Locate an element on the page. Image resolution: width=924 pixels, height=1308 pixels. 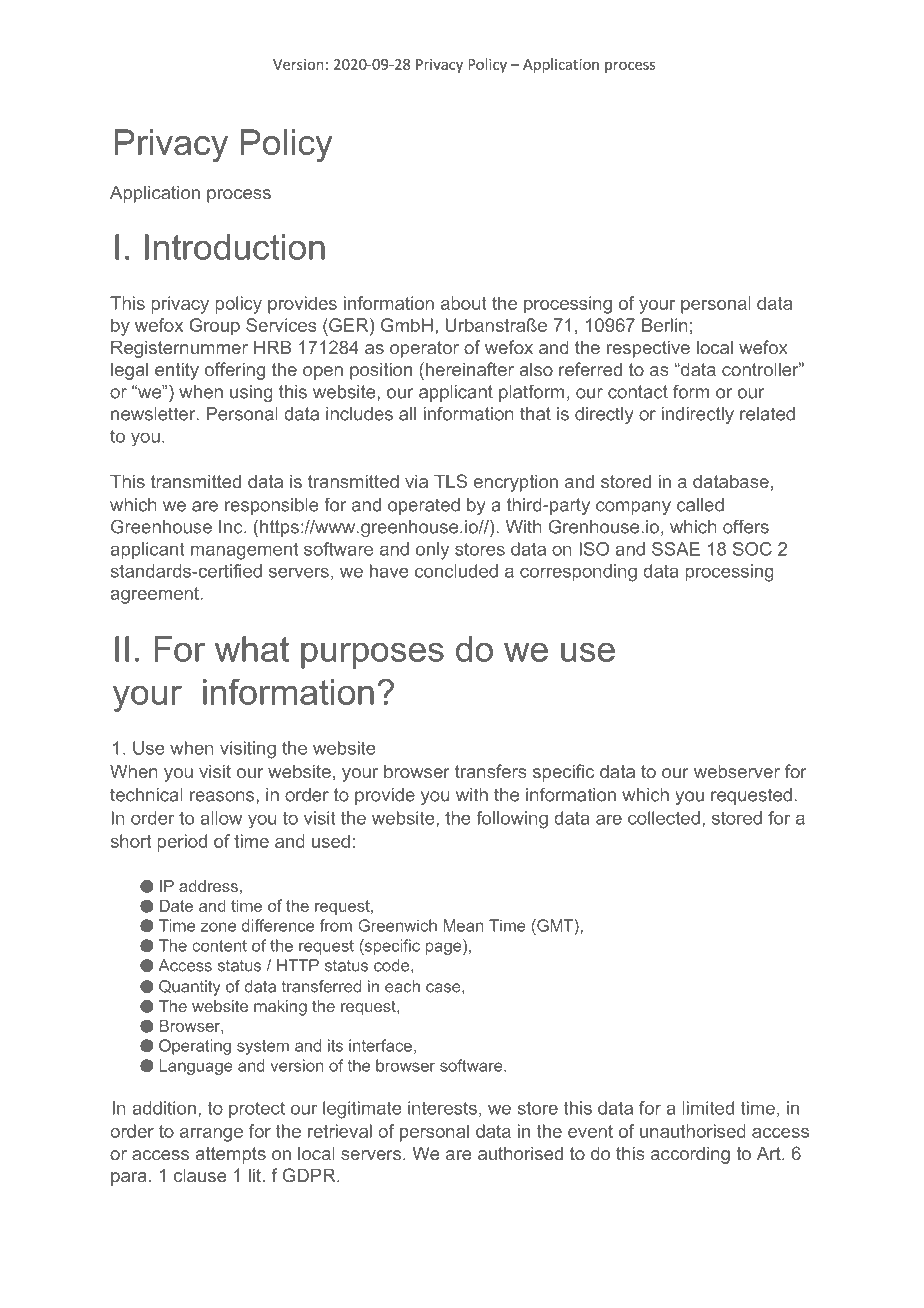
about is located at coordinates (464, 303).
